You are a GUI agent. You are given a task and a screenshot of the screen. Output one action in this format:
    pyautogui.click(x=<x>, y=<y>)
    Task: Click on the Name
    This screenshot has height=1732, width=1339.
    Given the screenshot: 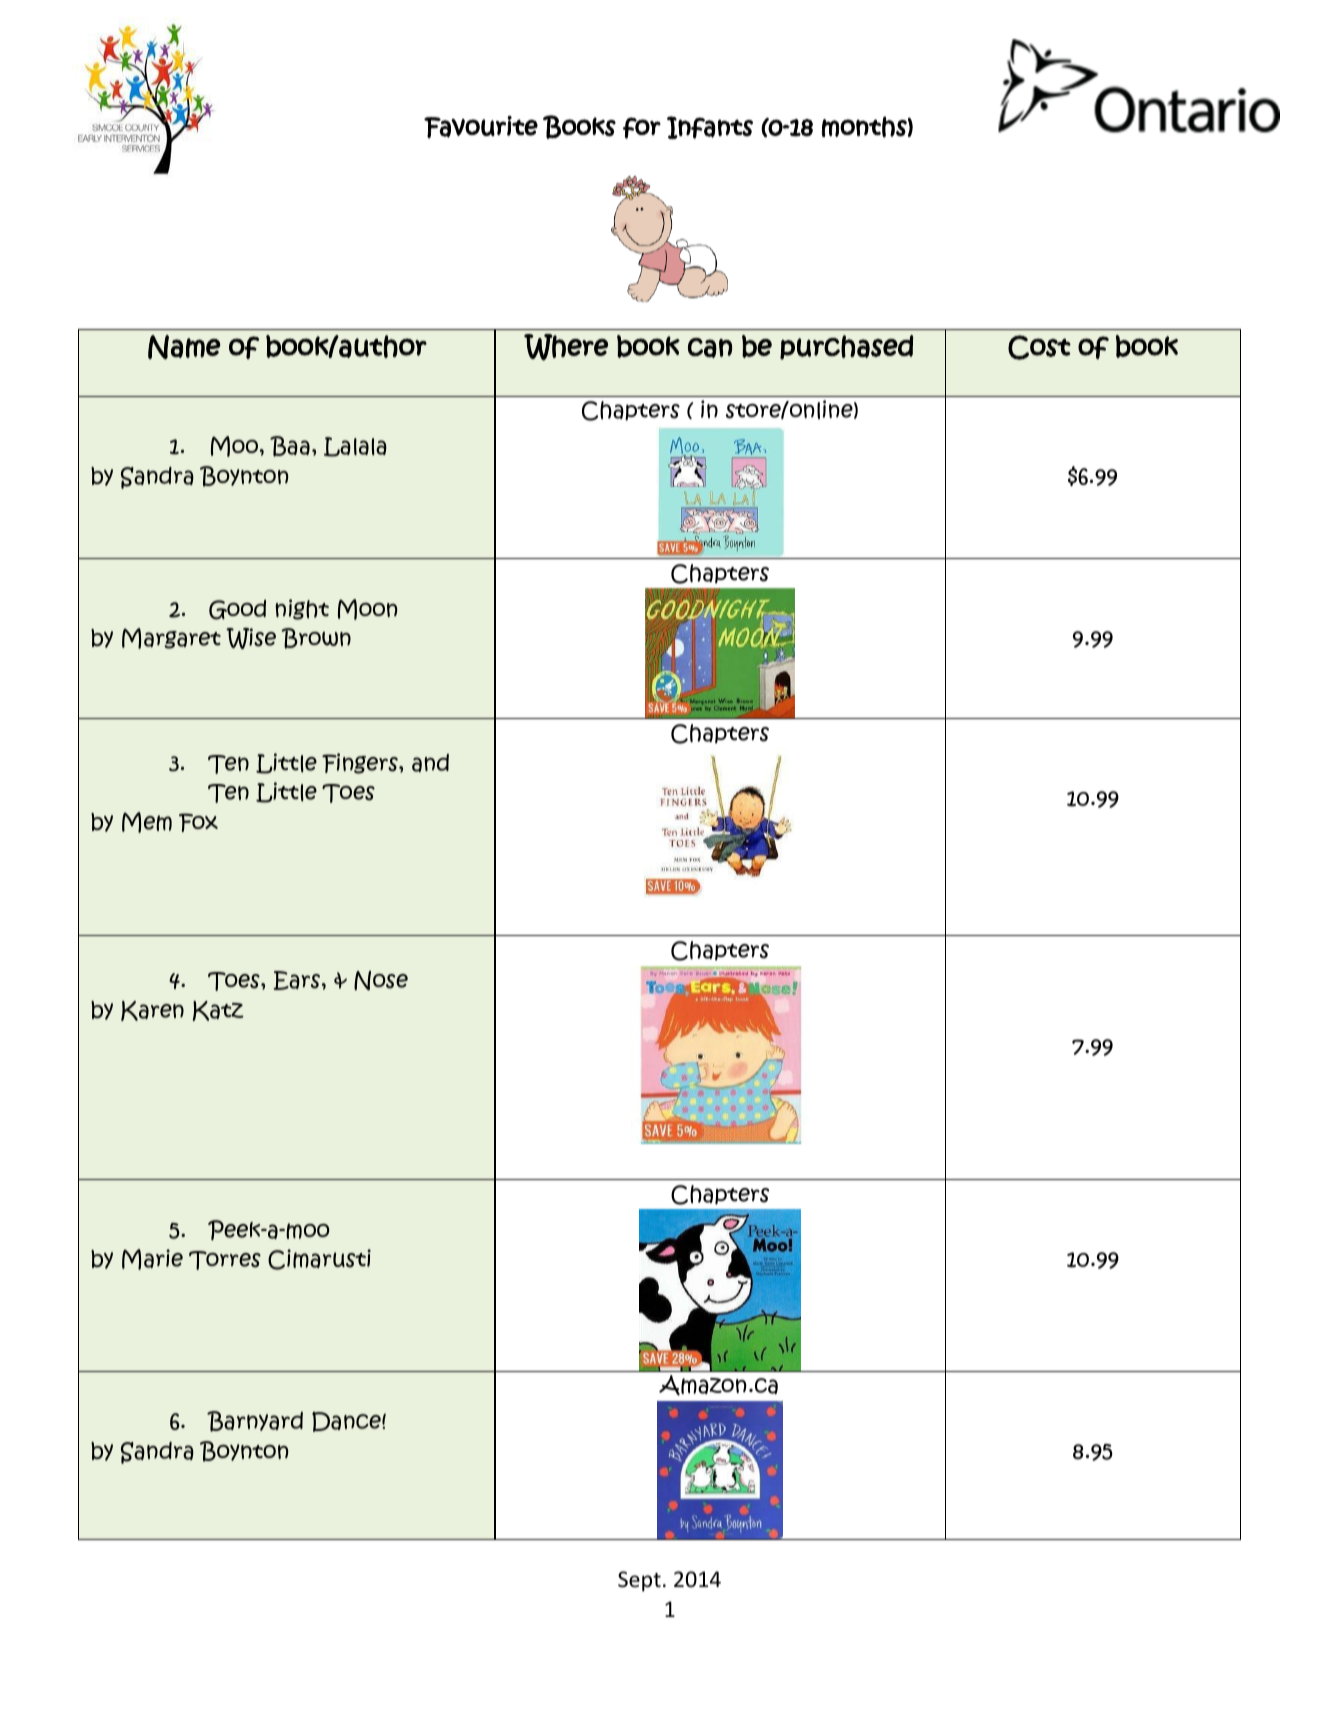 What is the action you would take?
    pyautogui.click(x=184, y=347)
